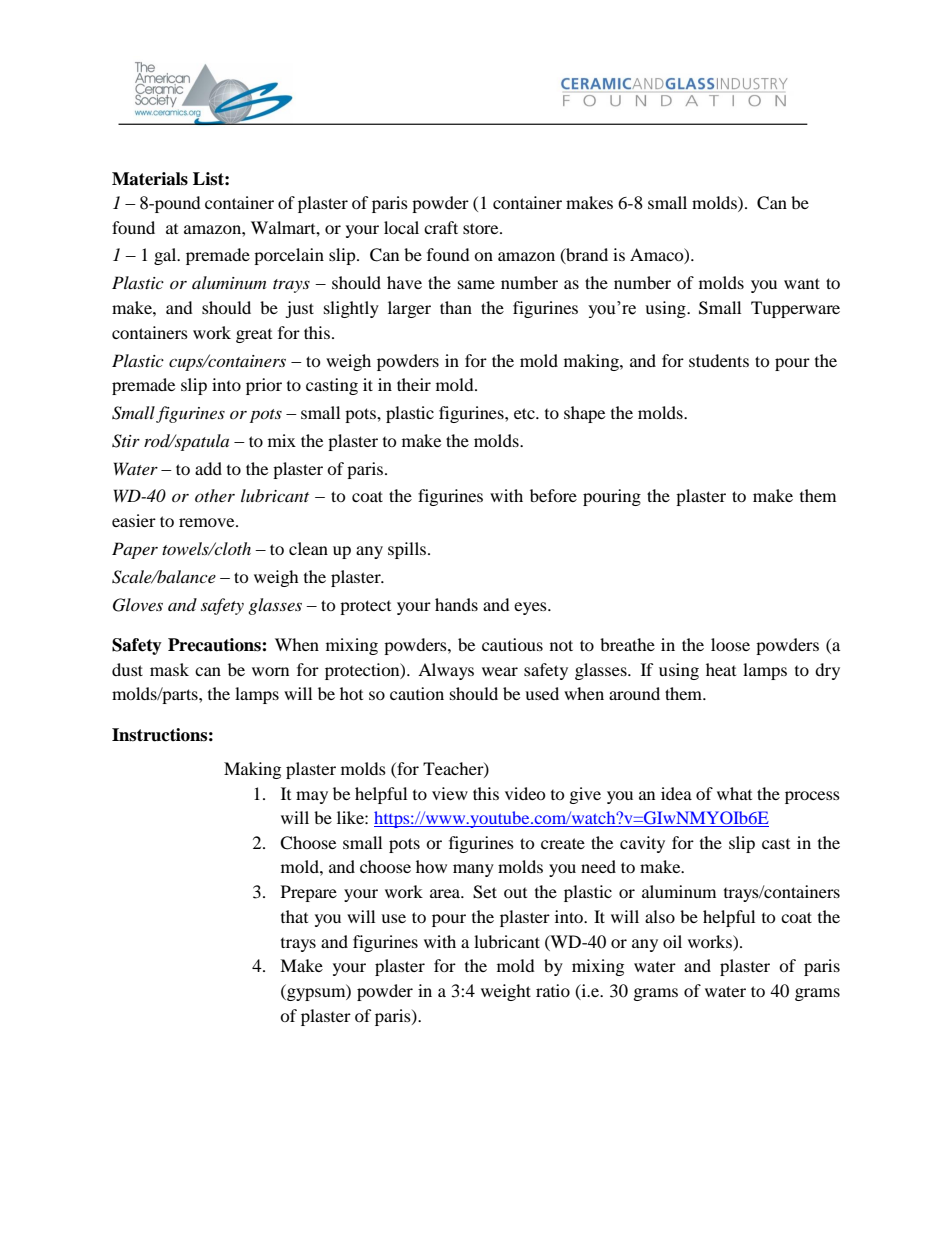 Image resolution: width=952 pixels, height=1233 pixels. I want to click on Materials, so click(150, 179).
